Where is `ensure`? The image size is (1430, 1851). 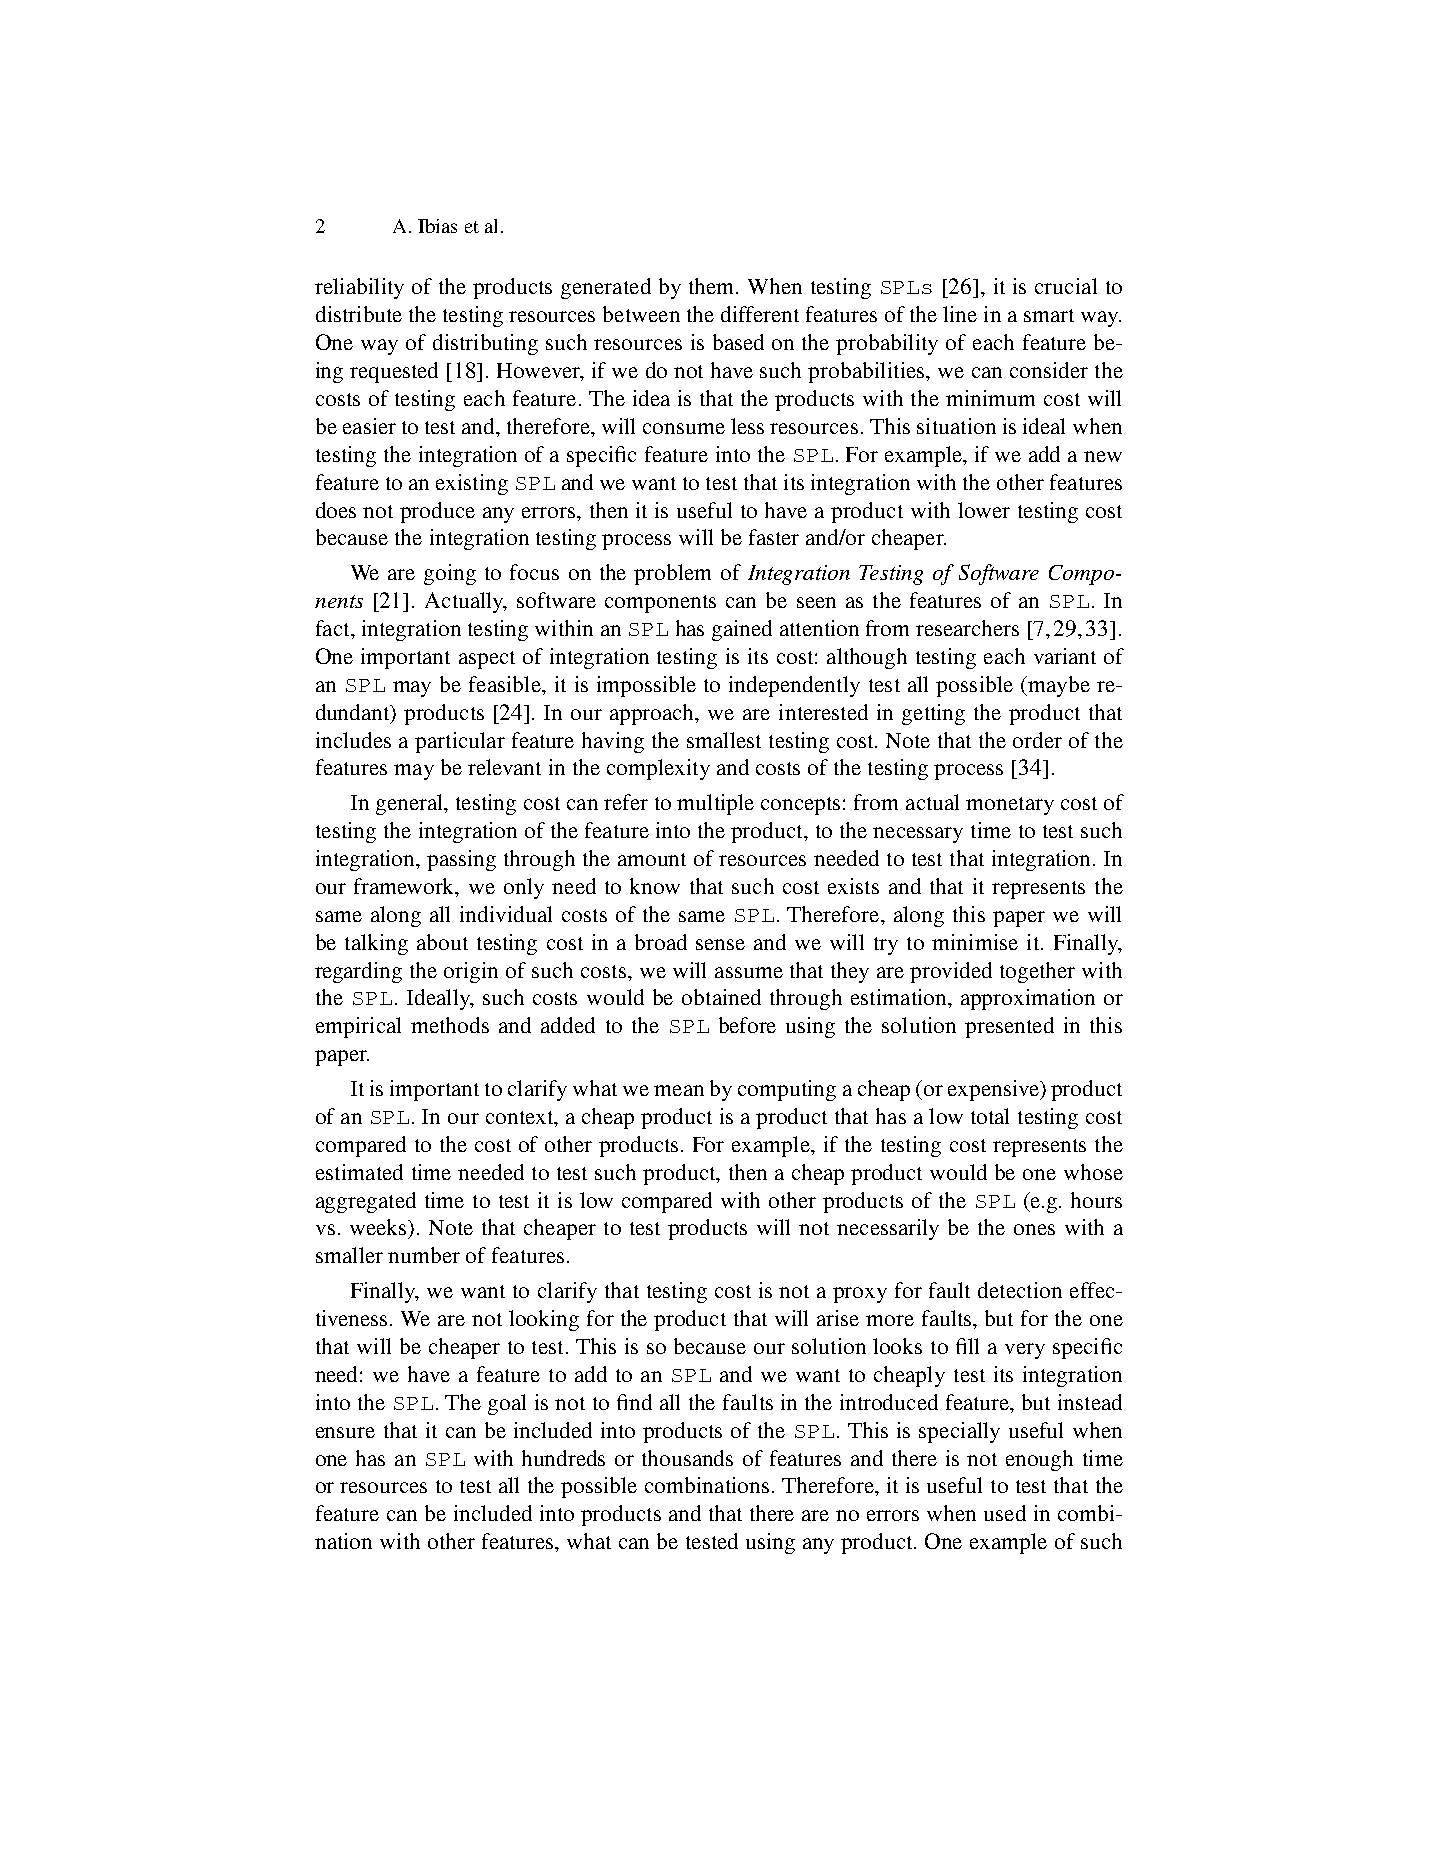 ensure is located at coordinates (345, 1432).
